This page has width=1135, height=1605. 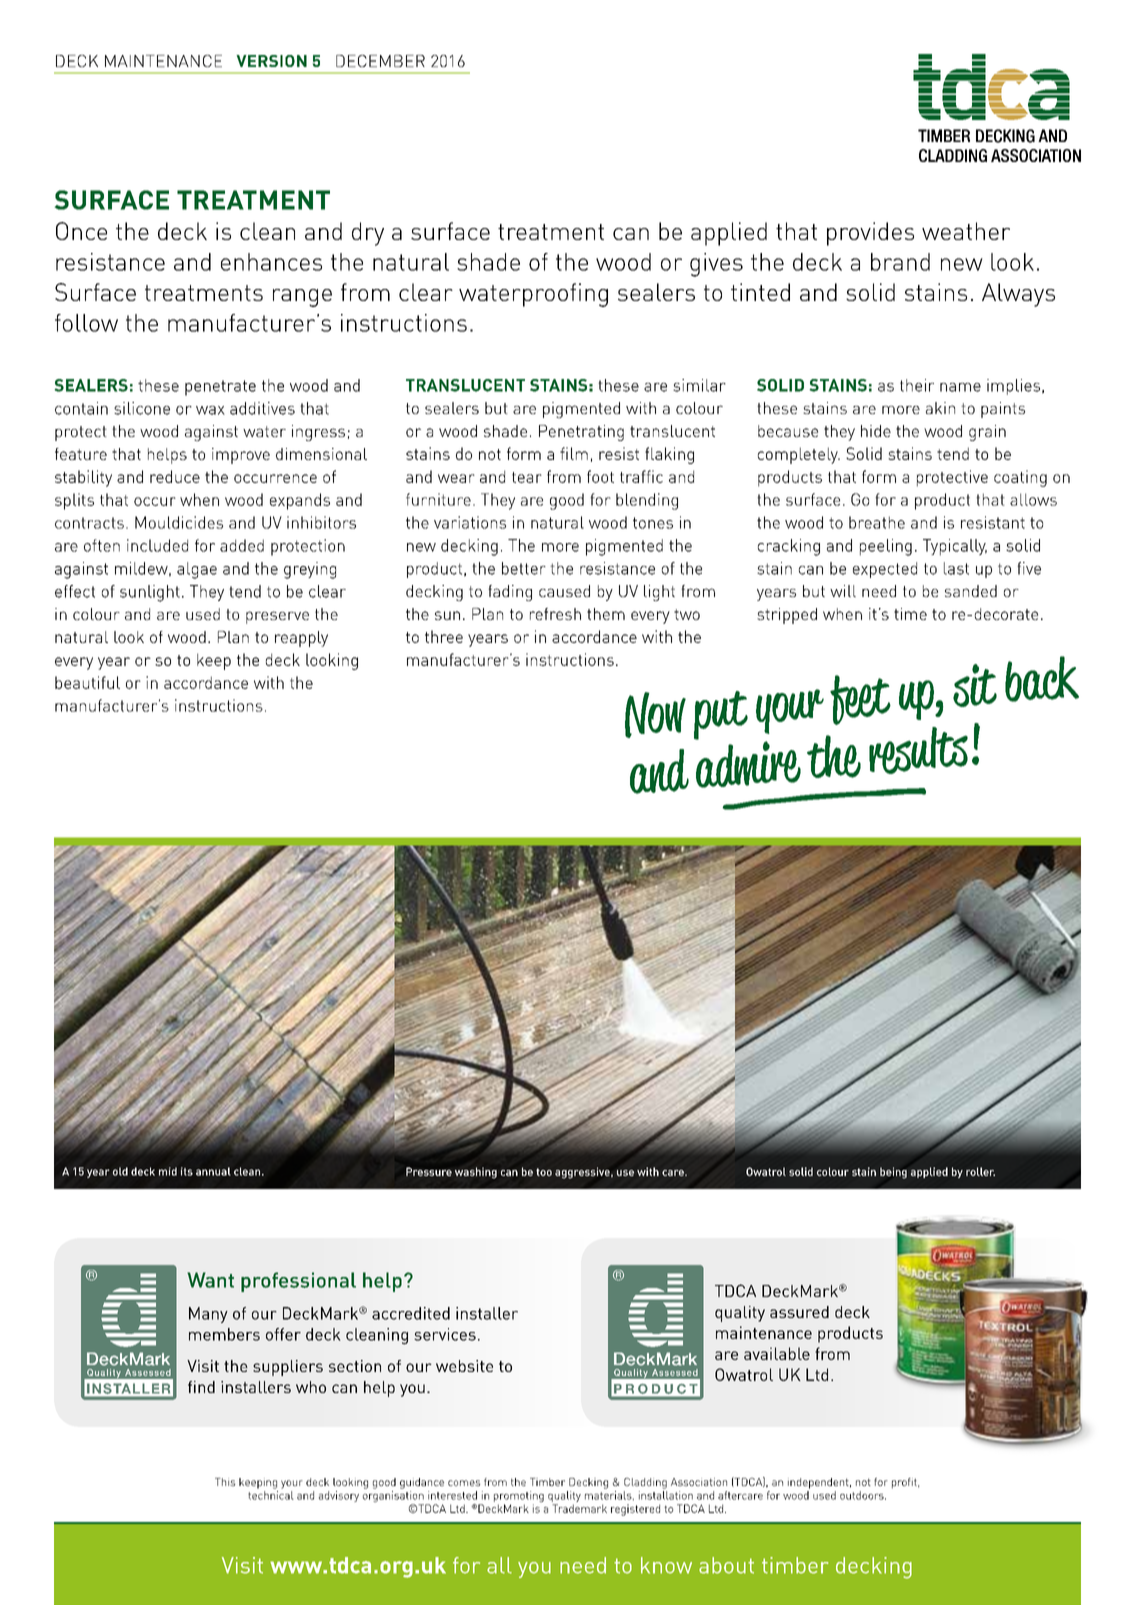 I want to click on three, so click(x=444, y=636).
